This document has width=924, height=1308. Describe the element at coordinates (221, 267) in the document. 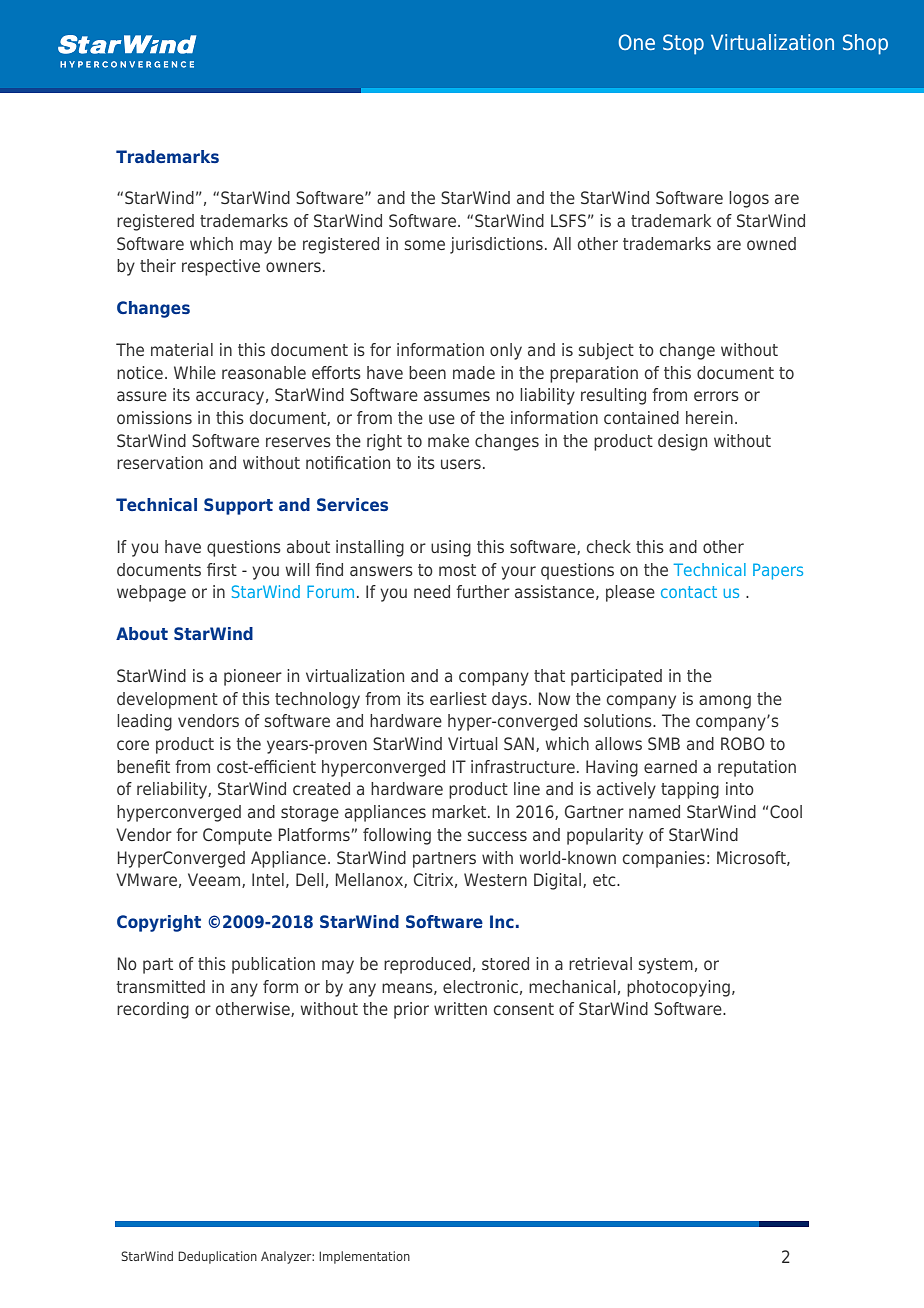

I see `respective` at that location.
